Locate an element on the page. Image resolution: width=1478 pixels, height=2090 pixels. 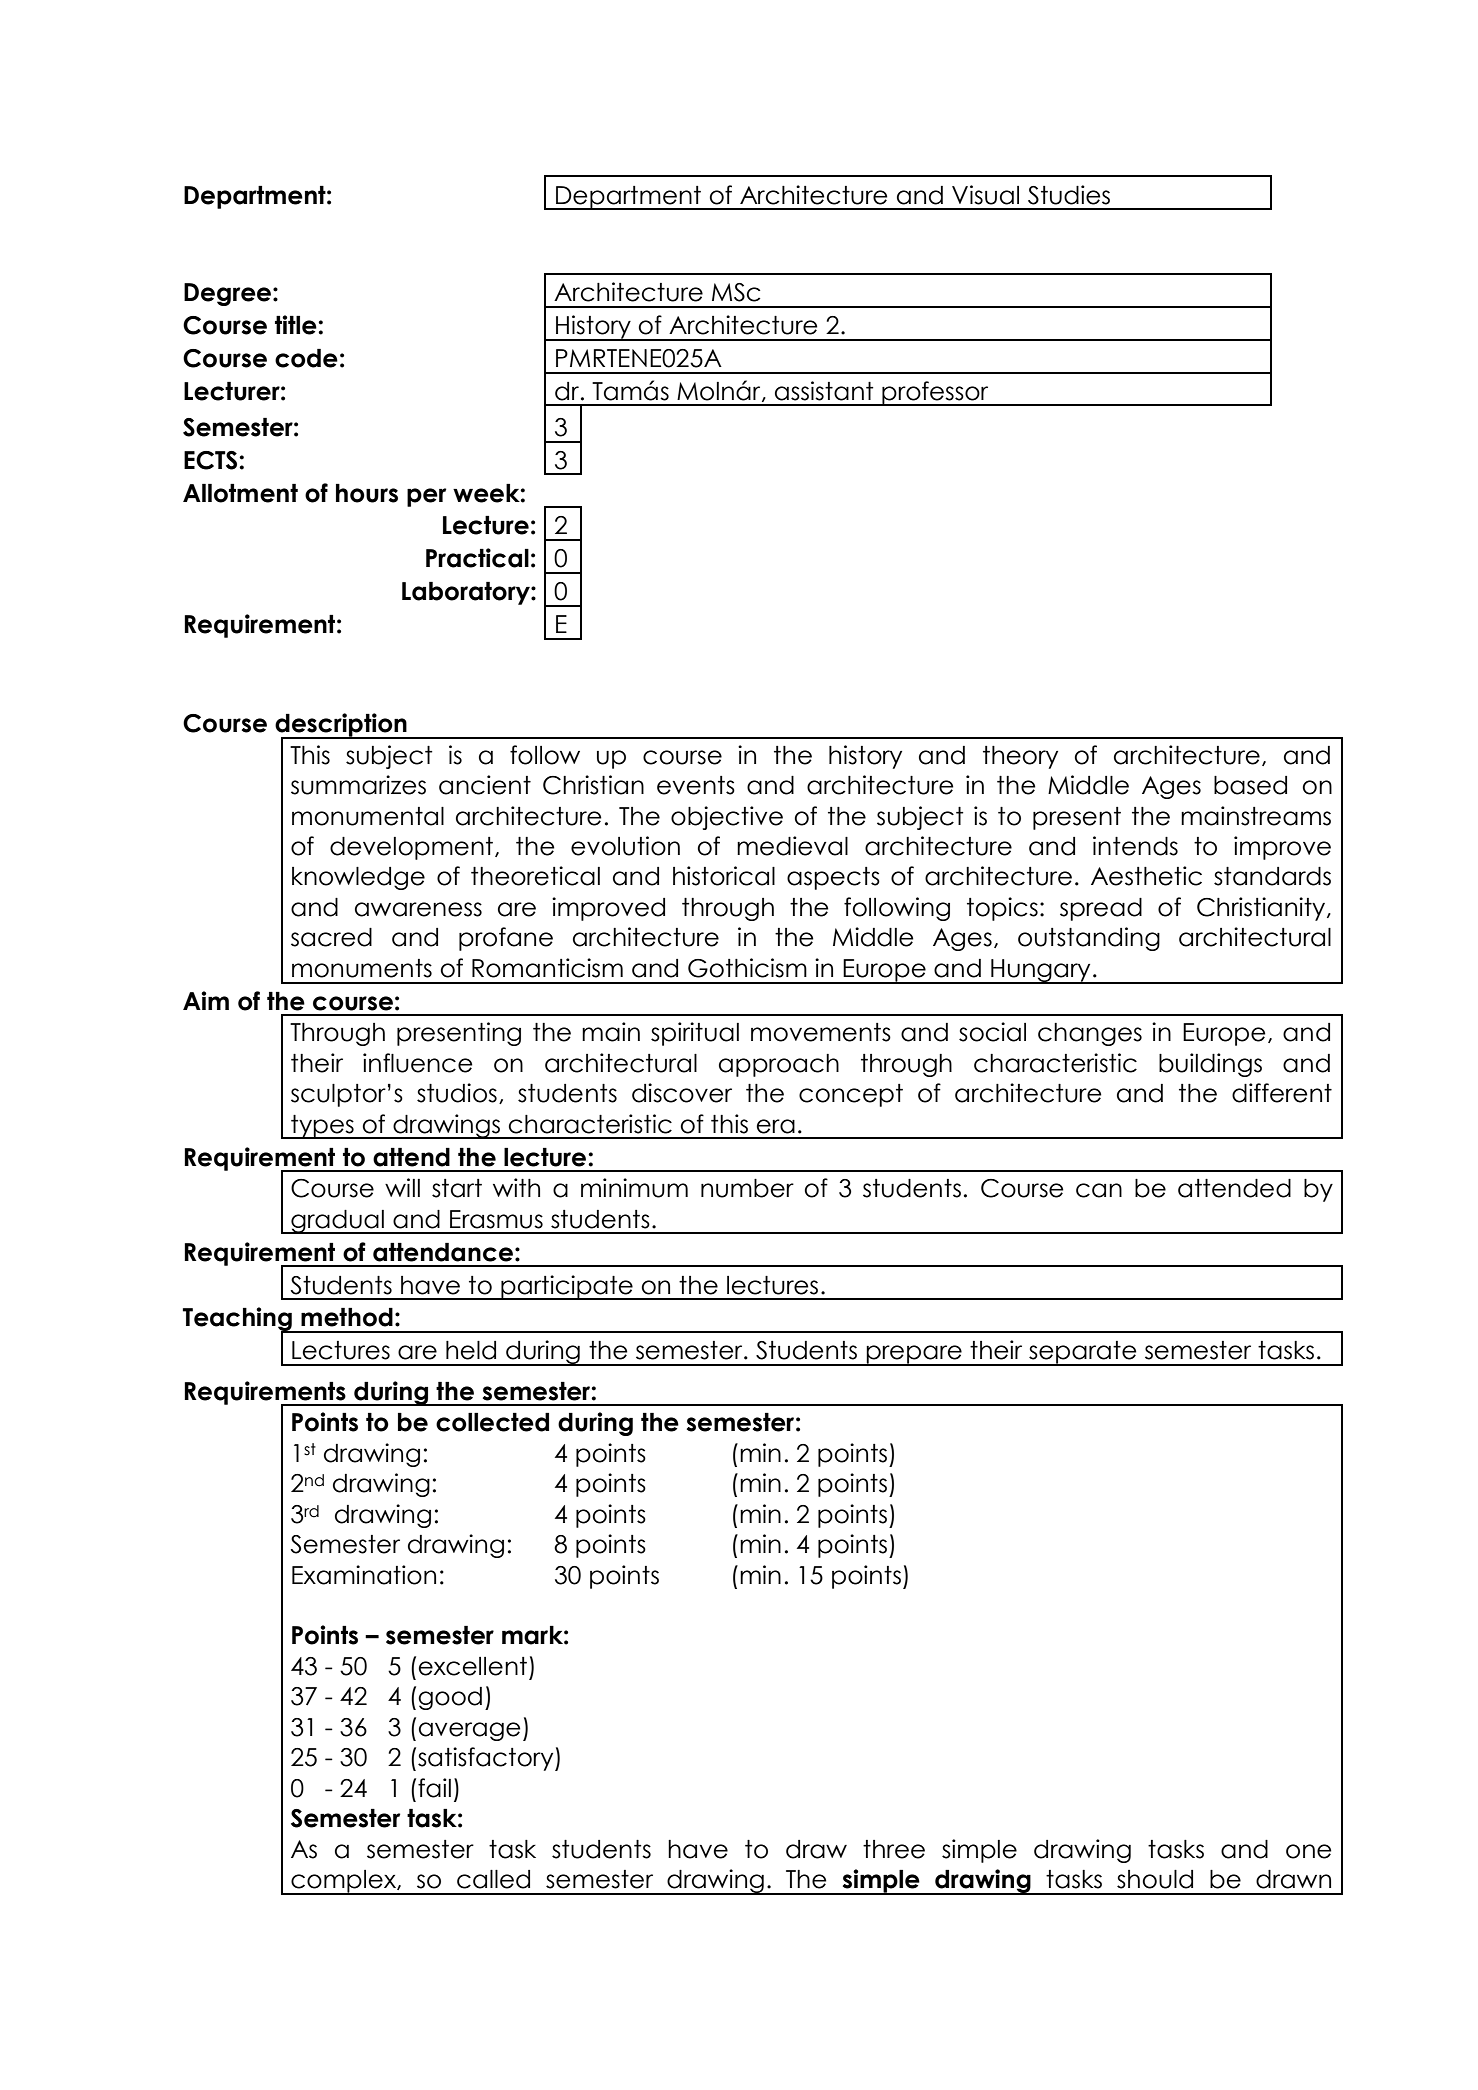
gradual is located at coordinates (337, 1222).
